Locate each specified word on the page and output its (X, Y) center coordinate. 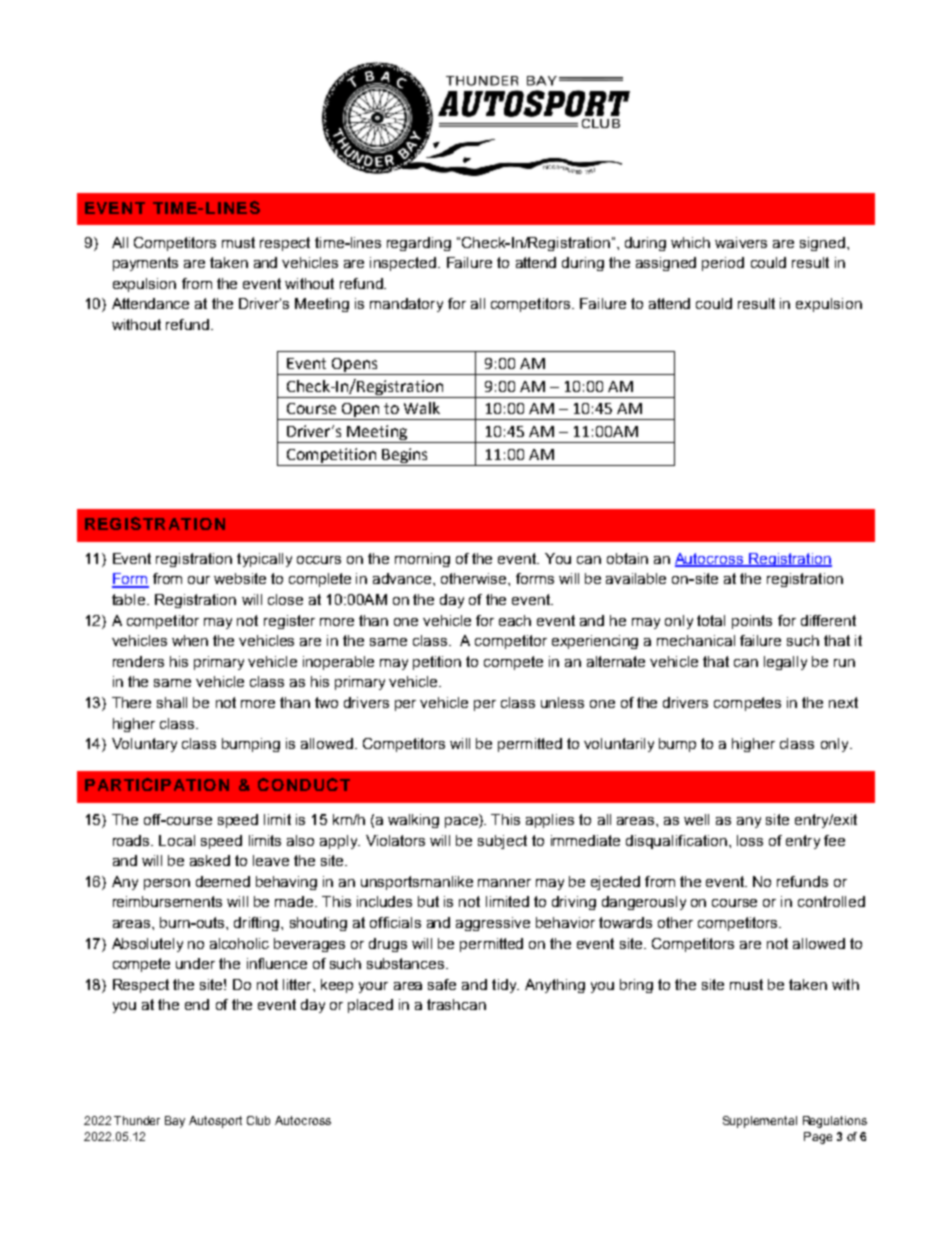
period (723, 264)
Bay (175, 1122)
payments (145, 264)
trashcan (456, 1004)
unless (562, 702)
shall (172, 702)
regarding (419, 244)
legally (785, 663)
